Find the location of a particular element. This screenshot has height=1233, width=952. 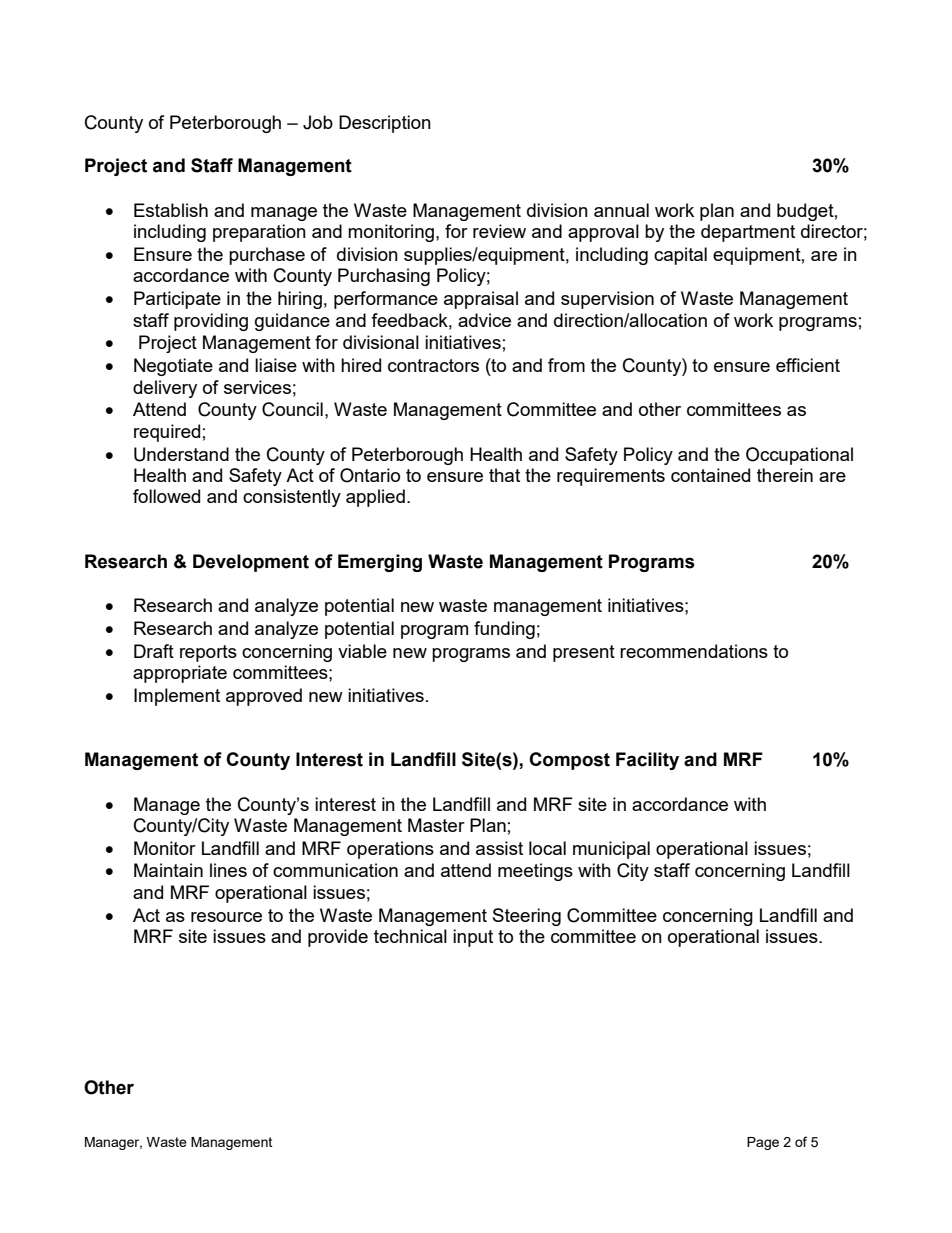

funding is located at coordinates (504, 630).
